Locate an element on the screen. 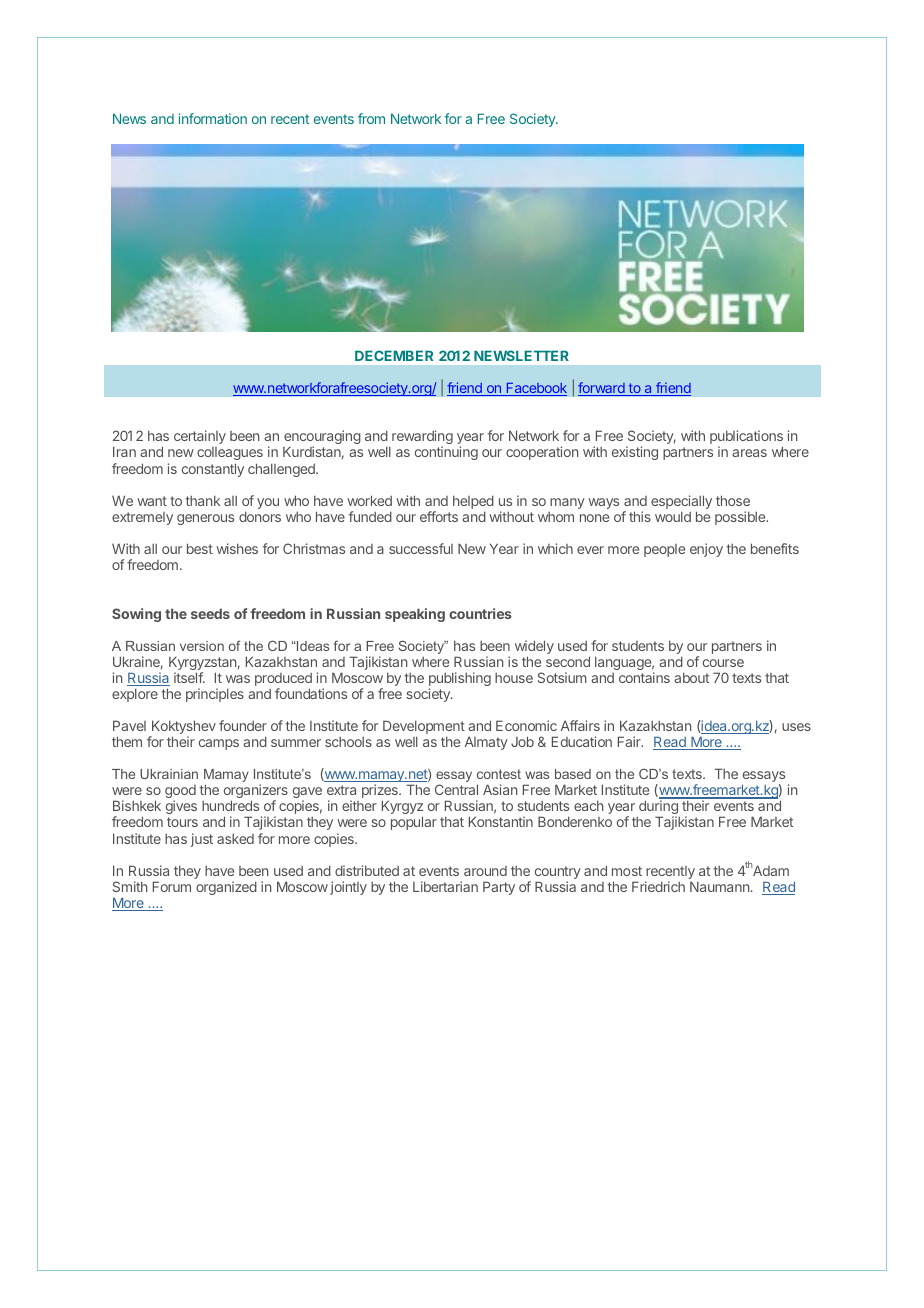 This screenshot has width=924, height=1308. information is located at coordinates (213, 118).
